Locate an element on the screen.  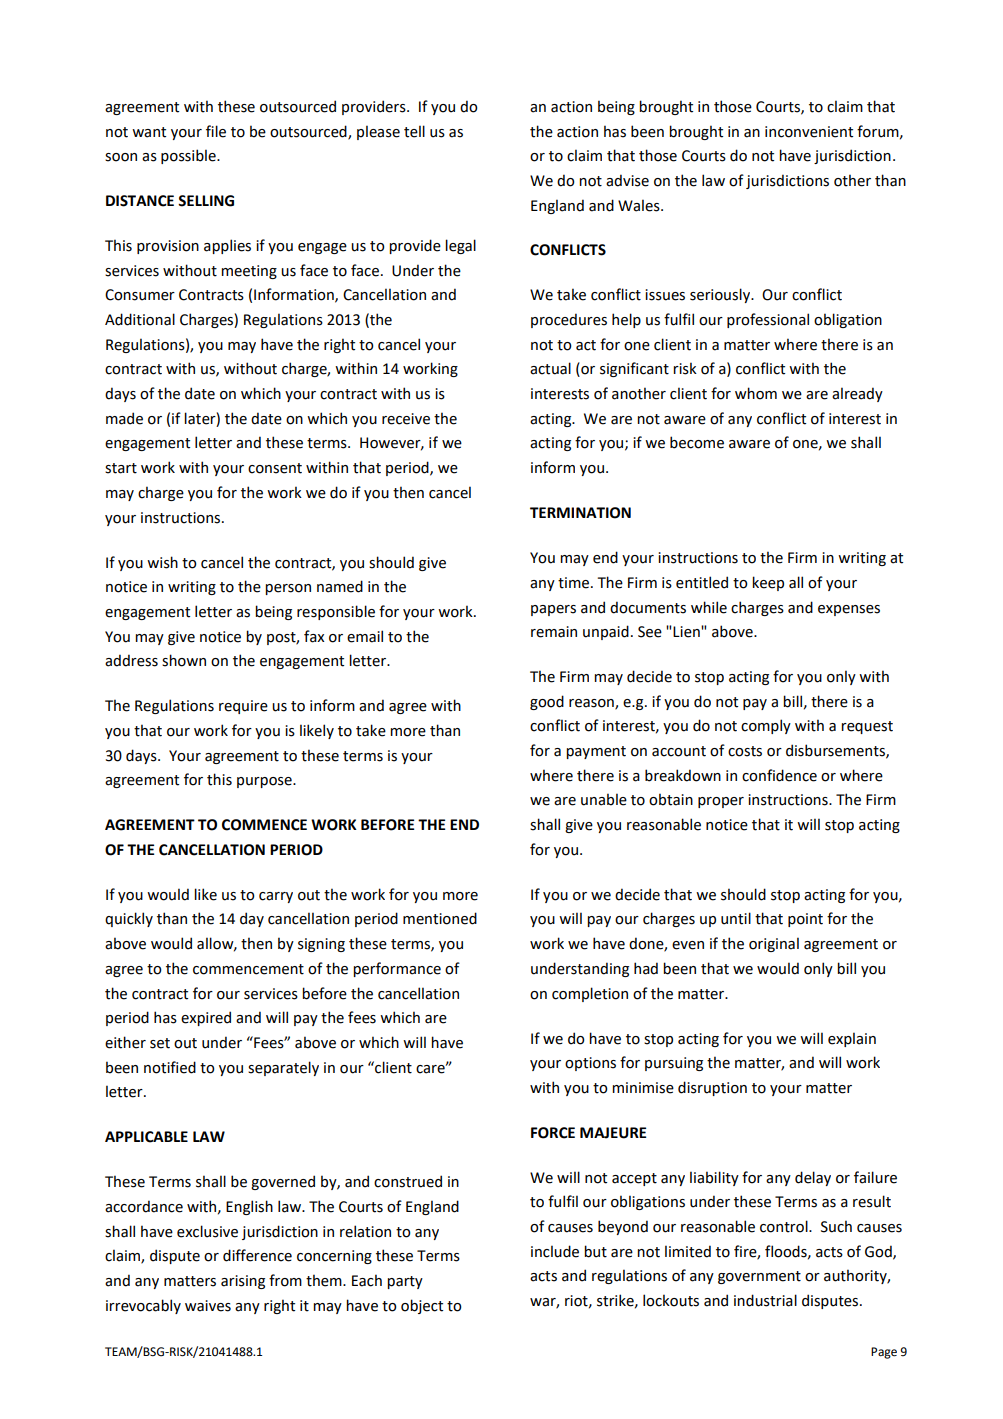
inconvenient is located at coordinates (809, 132).
